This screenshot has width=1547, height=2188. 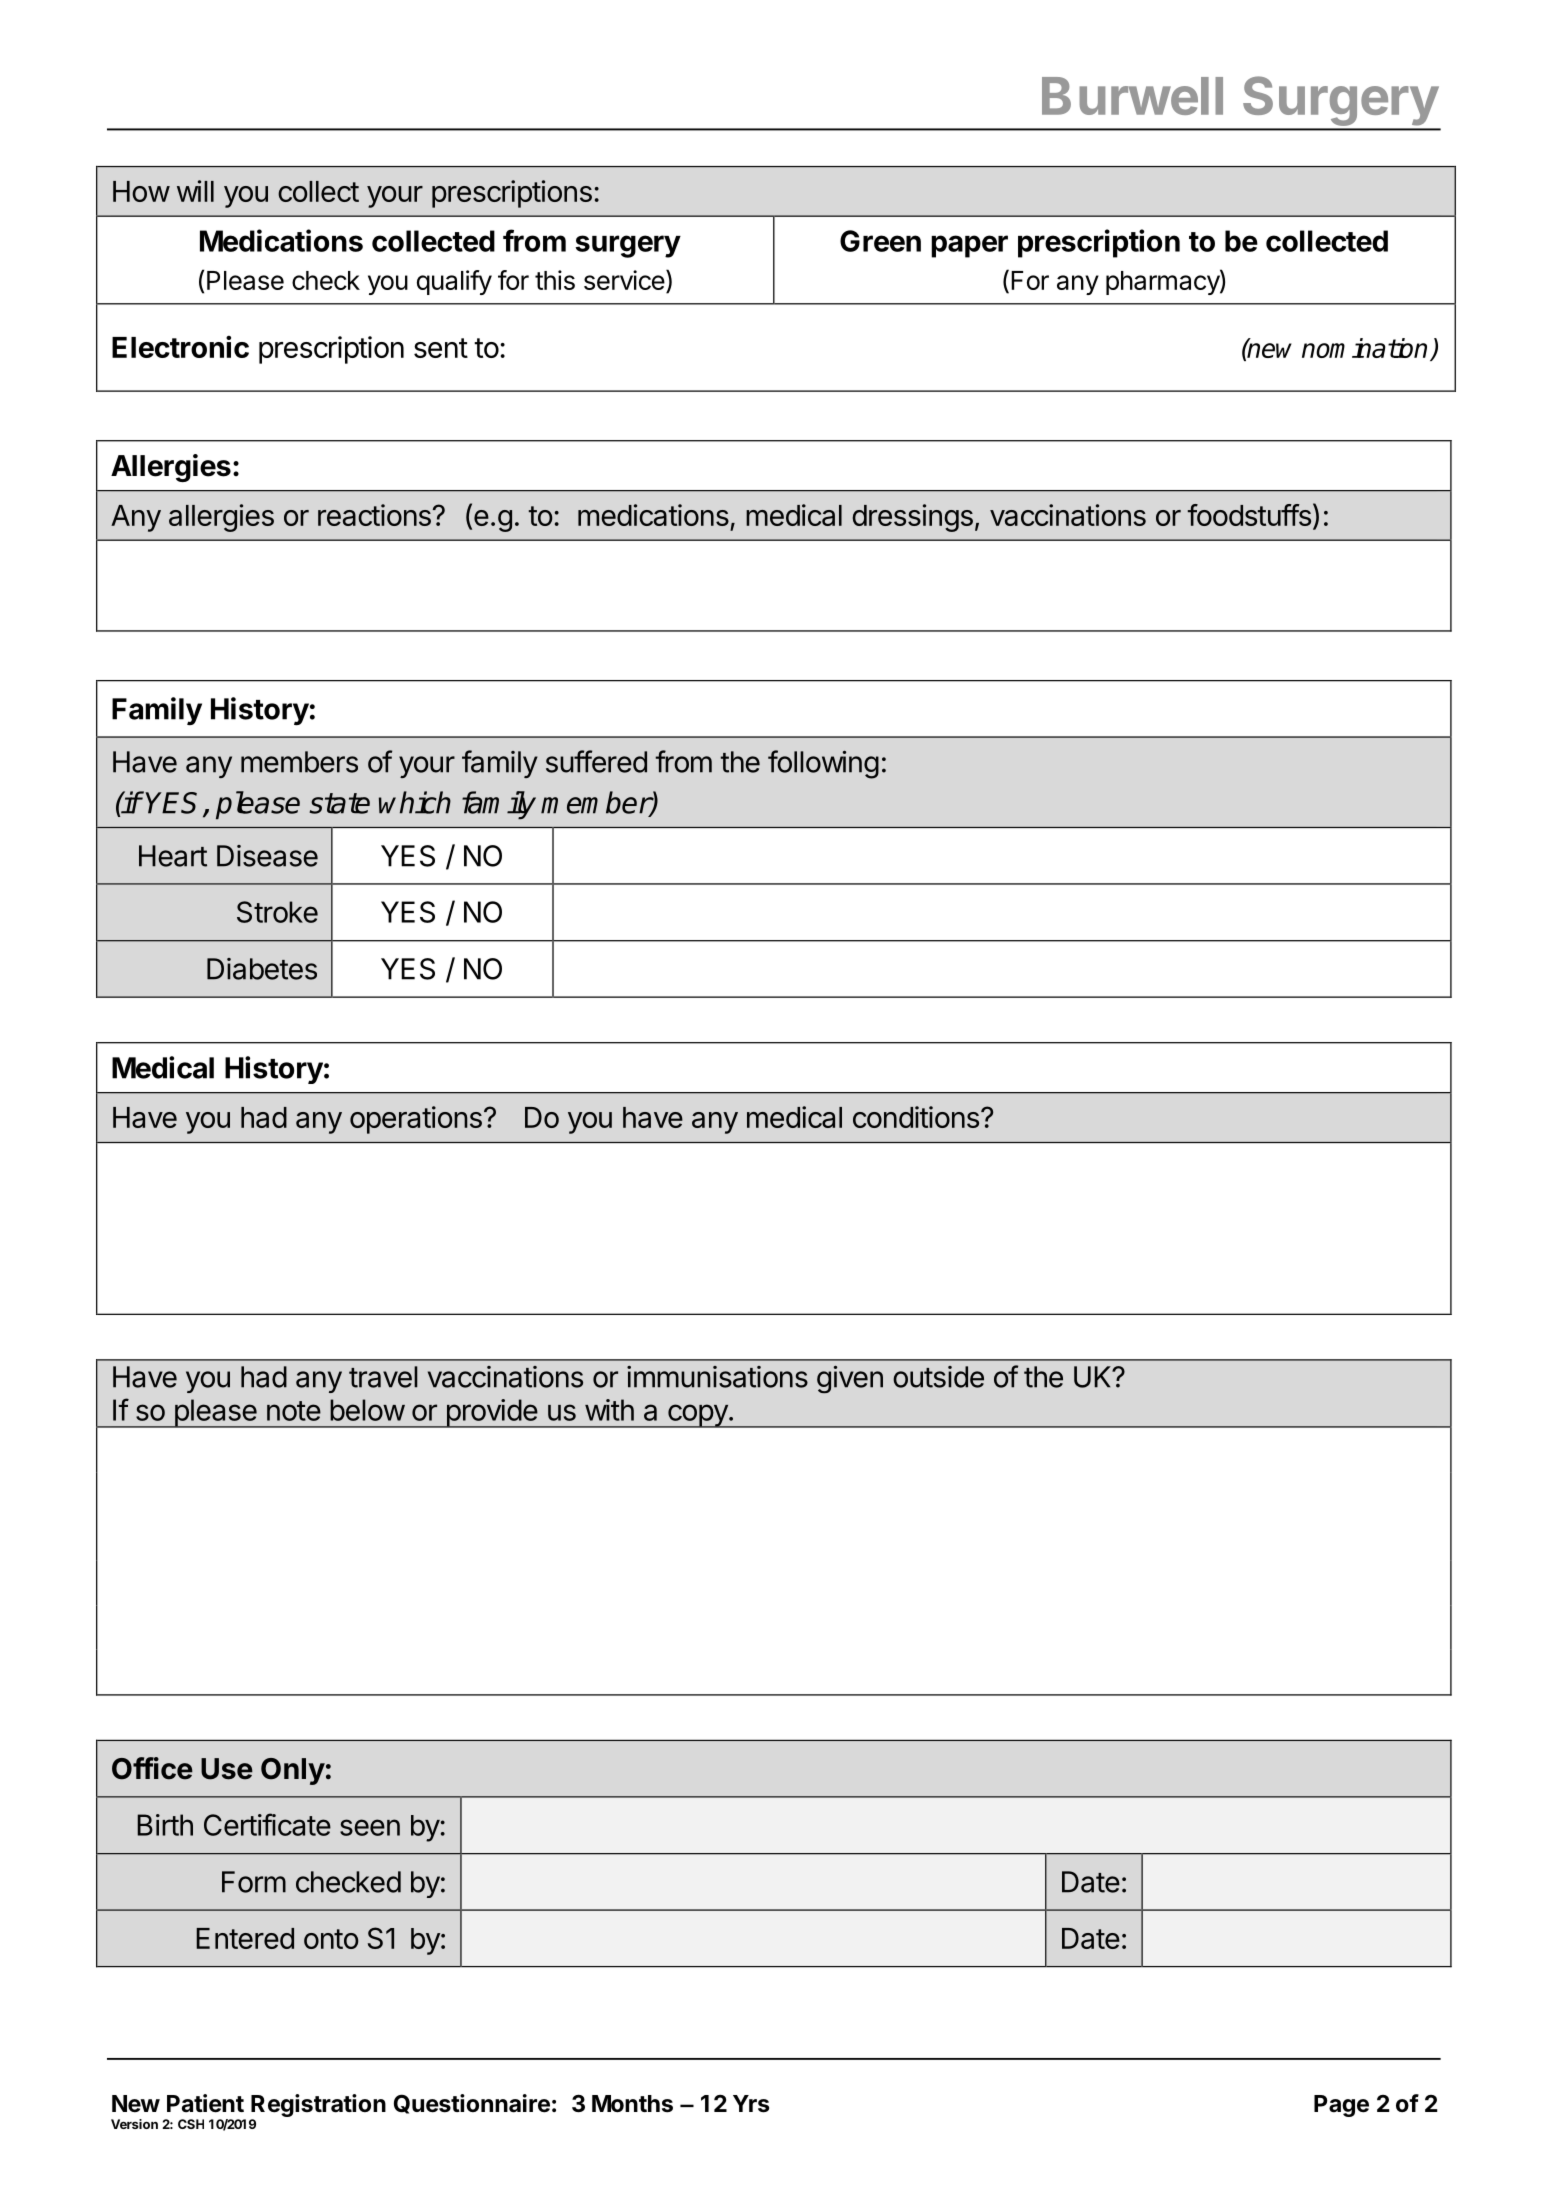 What do you see at coordinates (938, 1377) in the screenshot?
I see `outside` at bounding box center [938, 1377].
